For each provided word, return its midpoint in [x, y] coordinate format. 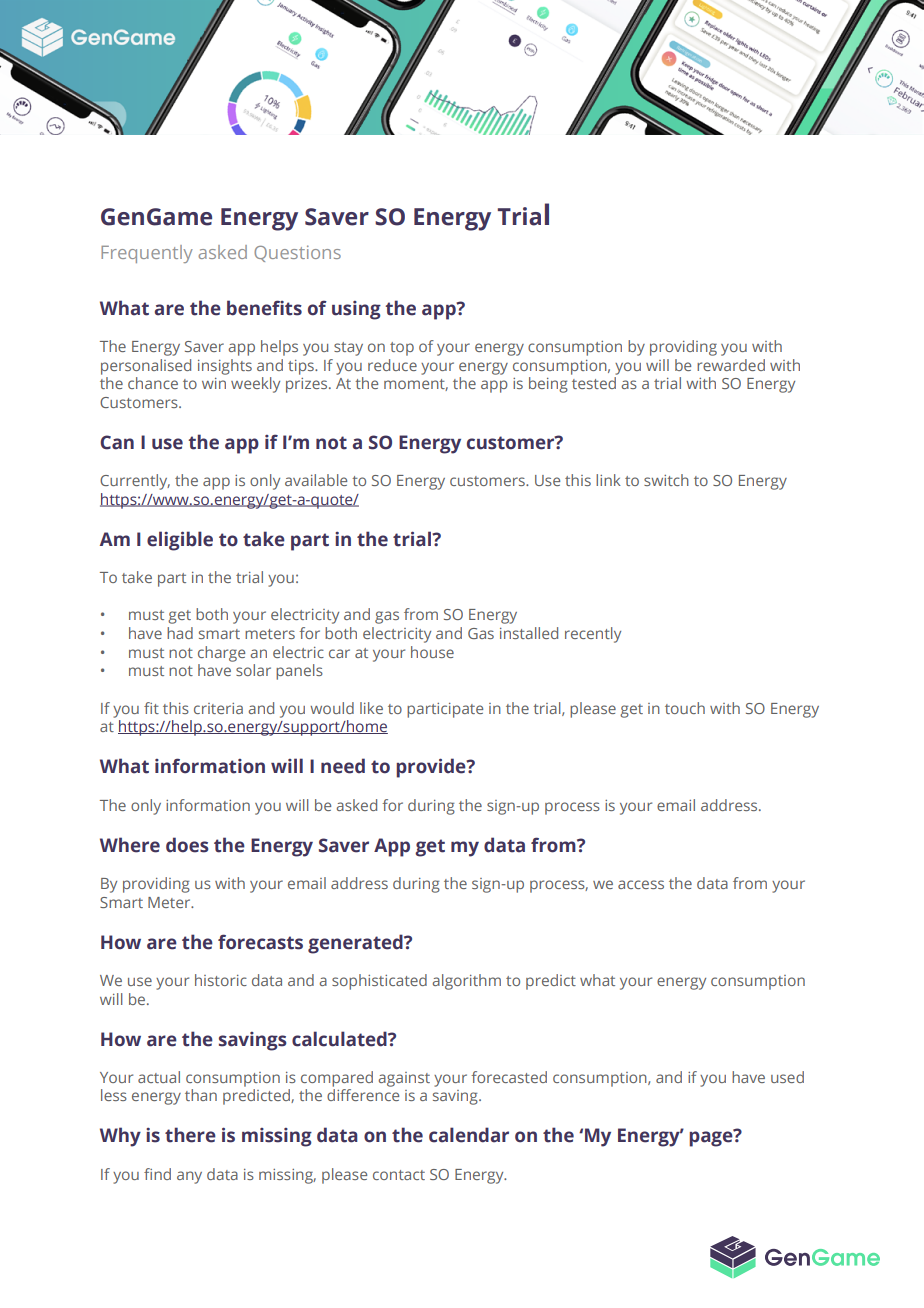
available [316, 480]
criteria [218, 708]
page [712, 1138]
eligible [180, 541]
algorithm [467, 982]
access [641, 884]
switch [666, 480]
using [356, 310]
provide [432, 768]
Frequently [147, 254]
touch [685, 708]
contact [399, 1175]
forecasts [260, 942]
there [190, 1135]
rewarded [731, 365]
